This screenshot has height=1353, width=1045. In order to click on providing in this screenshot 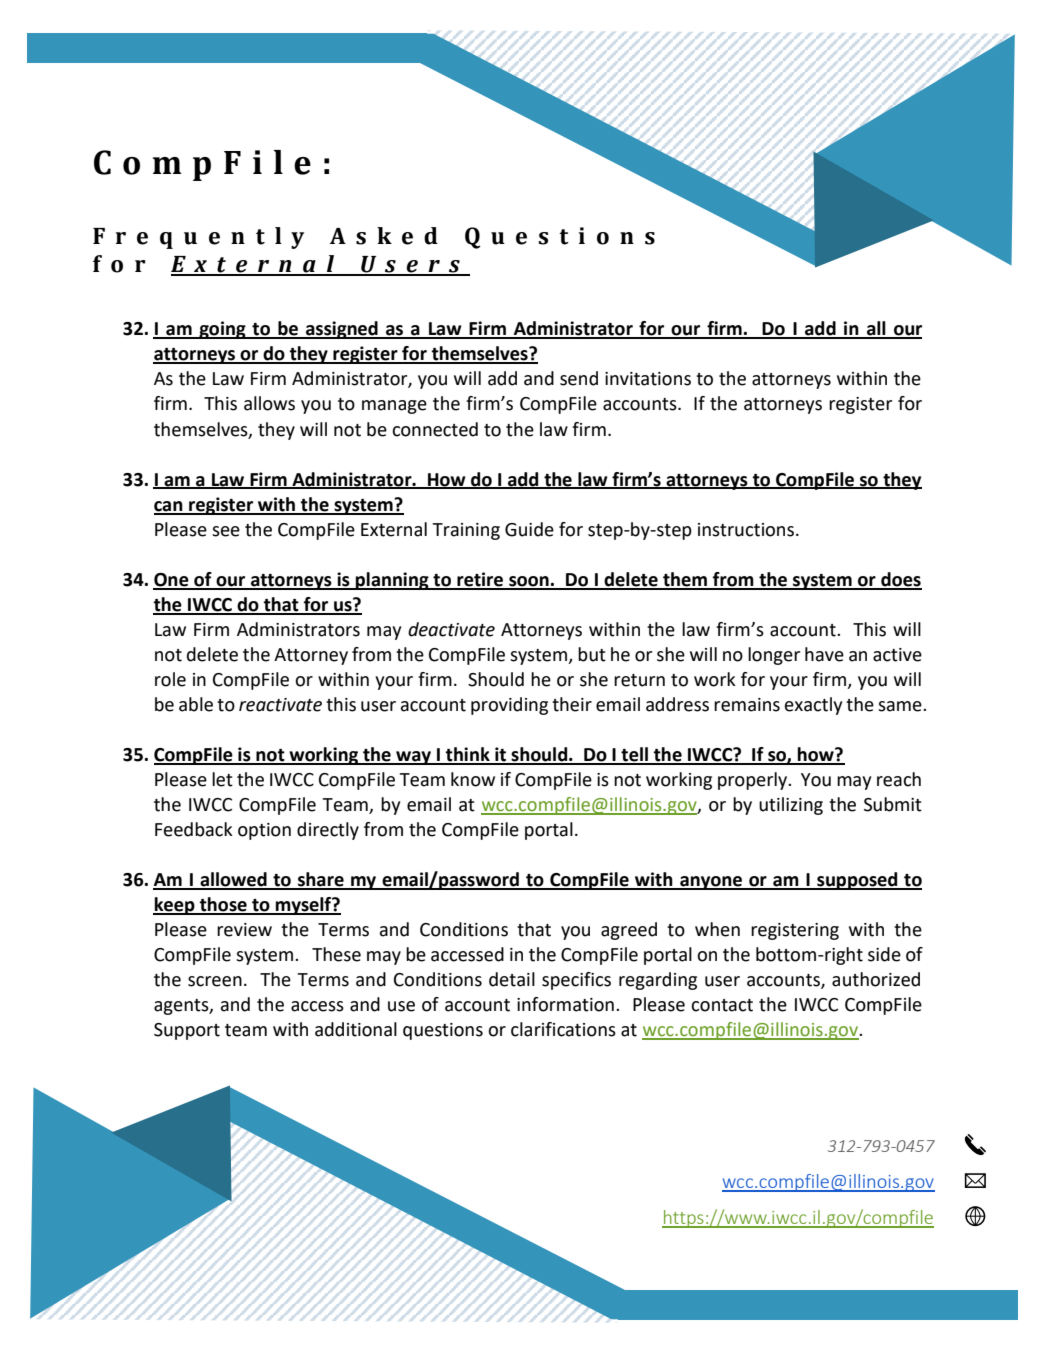, I will do `click(509, 706)`.
